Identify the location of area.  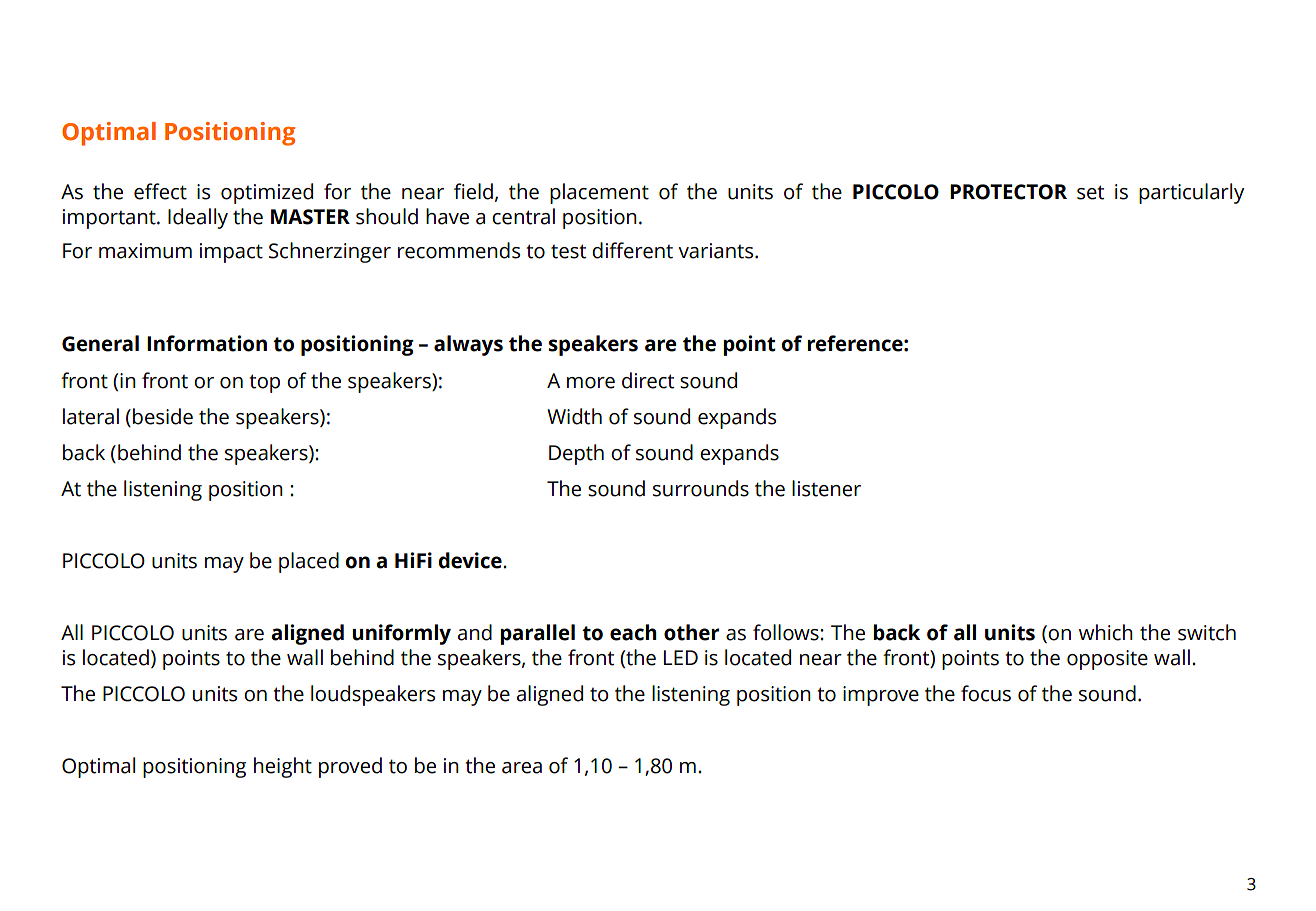
(522, 768).
